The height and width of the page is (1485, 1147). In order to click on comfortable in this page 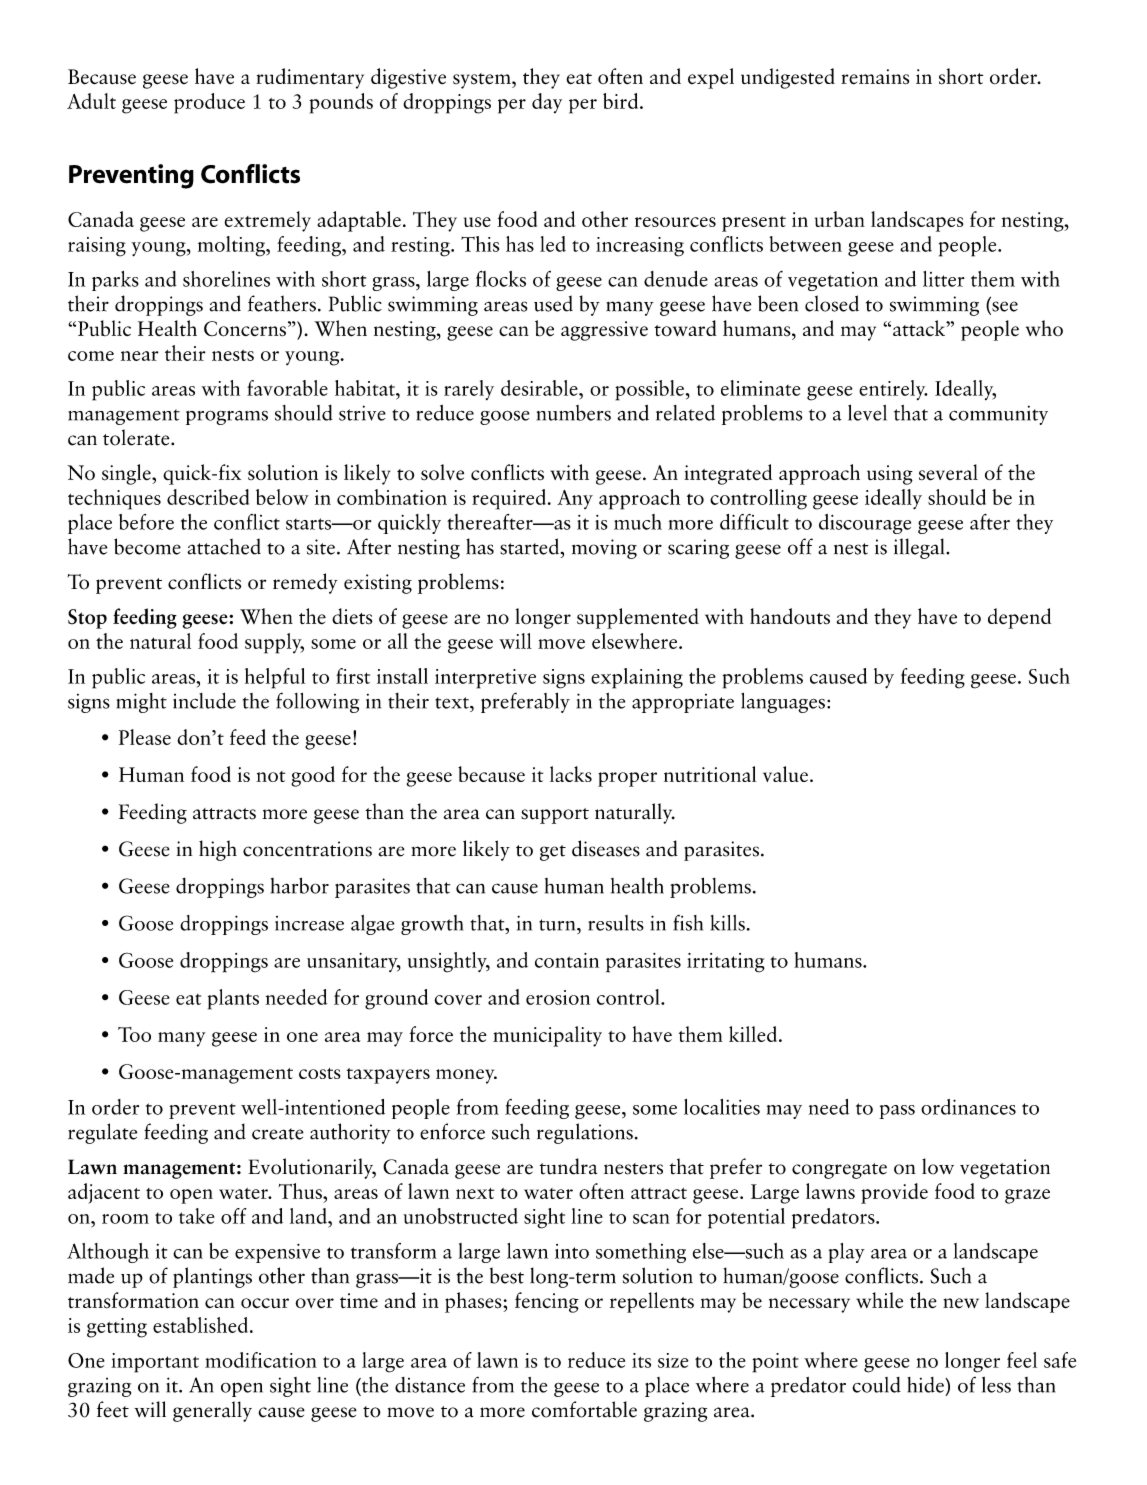, I will do `click(584, 1409)`.
